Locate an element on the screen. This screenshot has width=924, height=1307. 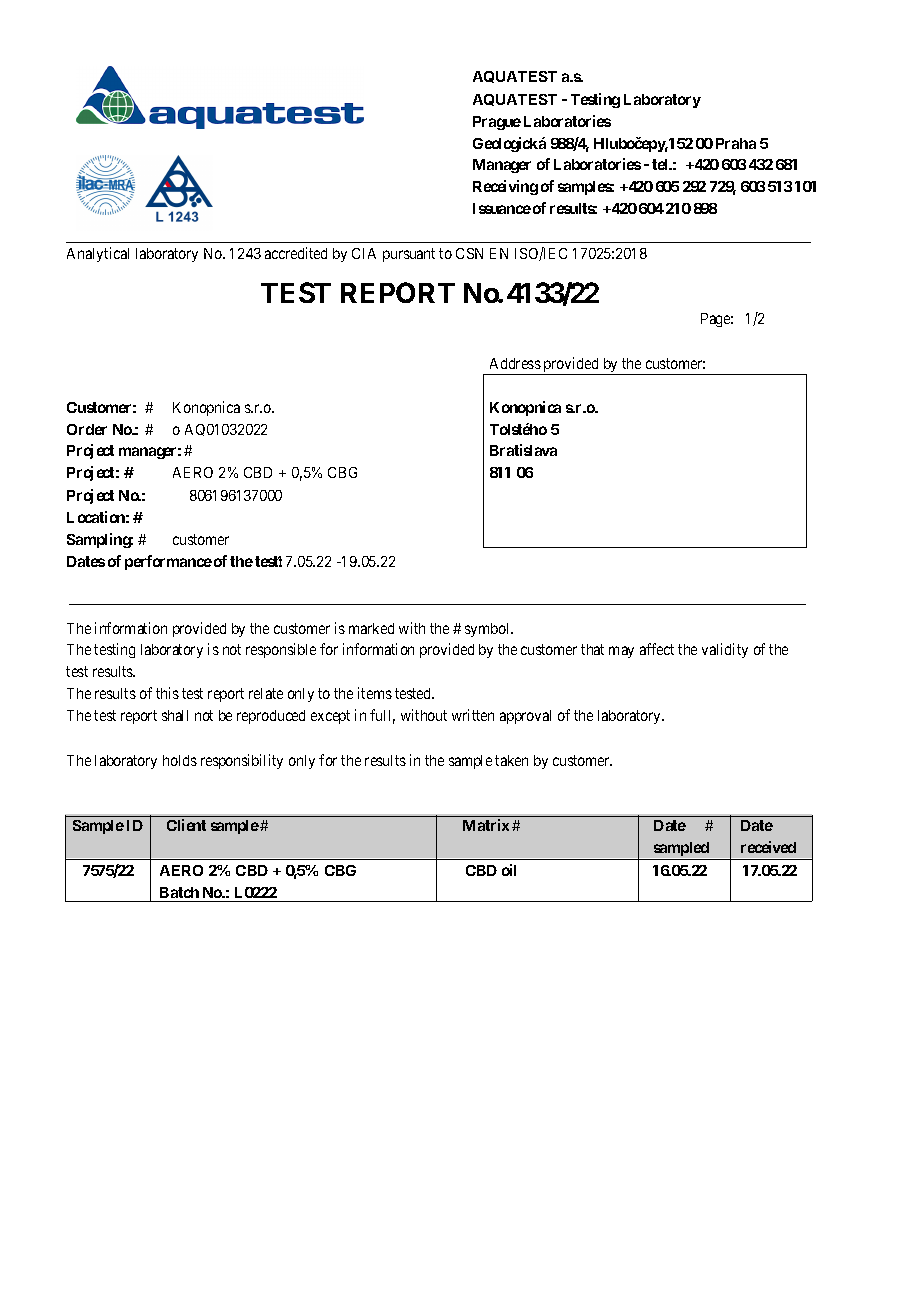
marked is located at coordinates (371, 628).
